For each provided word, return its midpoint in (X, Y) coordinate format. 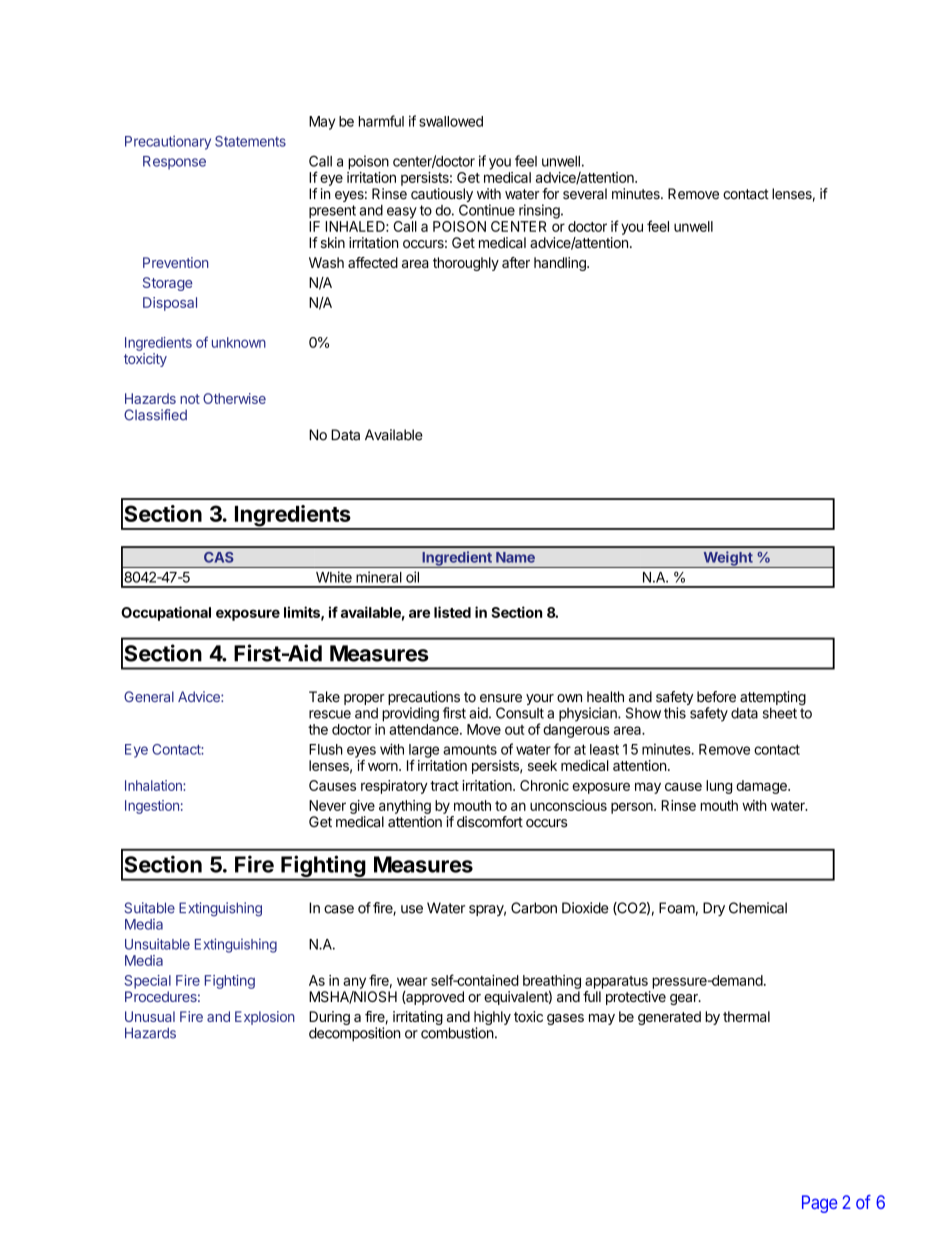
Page (819, 1204)
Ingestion (152, 807)
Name (515, 557)
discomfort (490, 822)
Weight (728, 559)
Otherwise (234, 398)
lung (719, 787)
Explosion (265, 1018)
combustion (457, 1033)
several (585, 194)
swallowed (451, 121)
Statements (250, 141)
